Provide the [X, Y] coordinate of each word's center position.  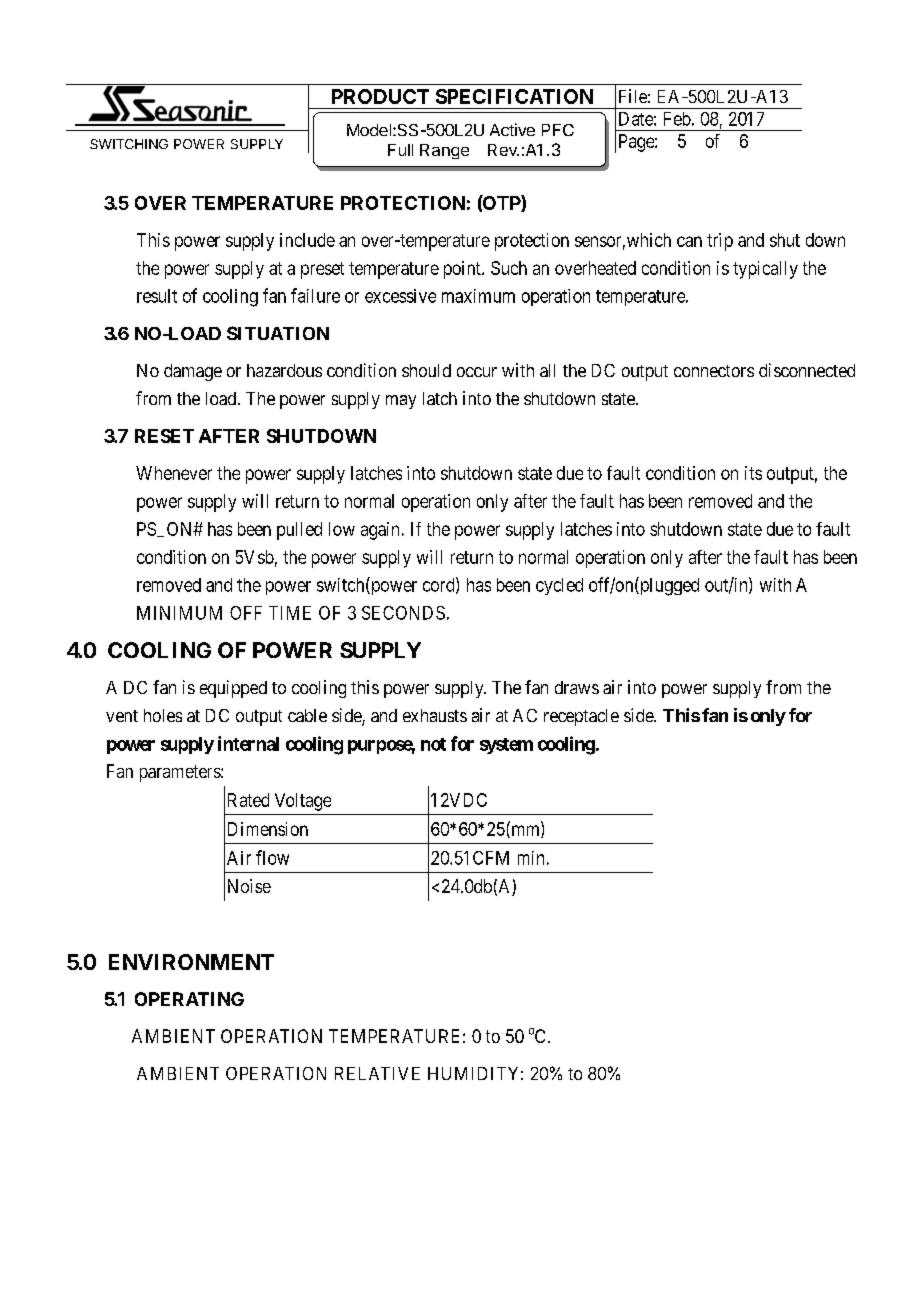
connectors [714, 371]
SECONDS [403, 613]
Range [444, 151]
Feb [677, 119]
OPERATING [189, 999]
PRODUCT [380, 96]
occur [477, 372]
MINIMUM [179, 613]
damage [193, 372]
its [753, 473]
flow [272, 857]
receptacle [581, 717]
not [433, 744]
